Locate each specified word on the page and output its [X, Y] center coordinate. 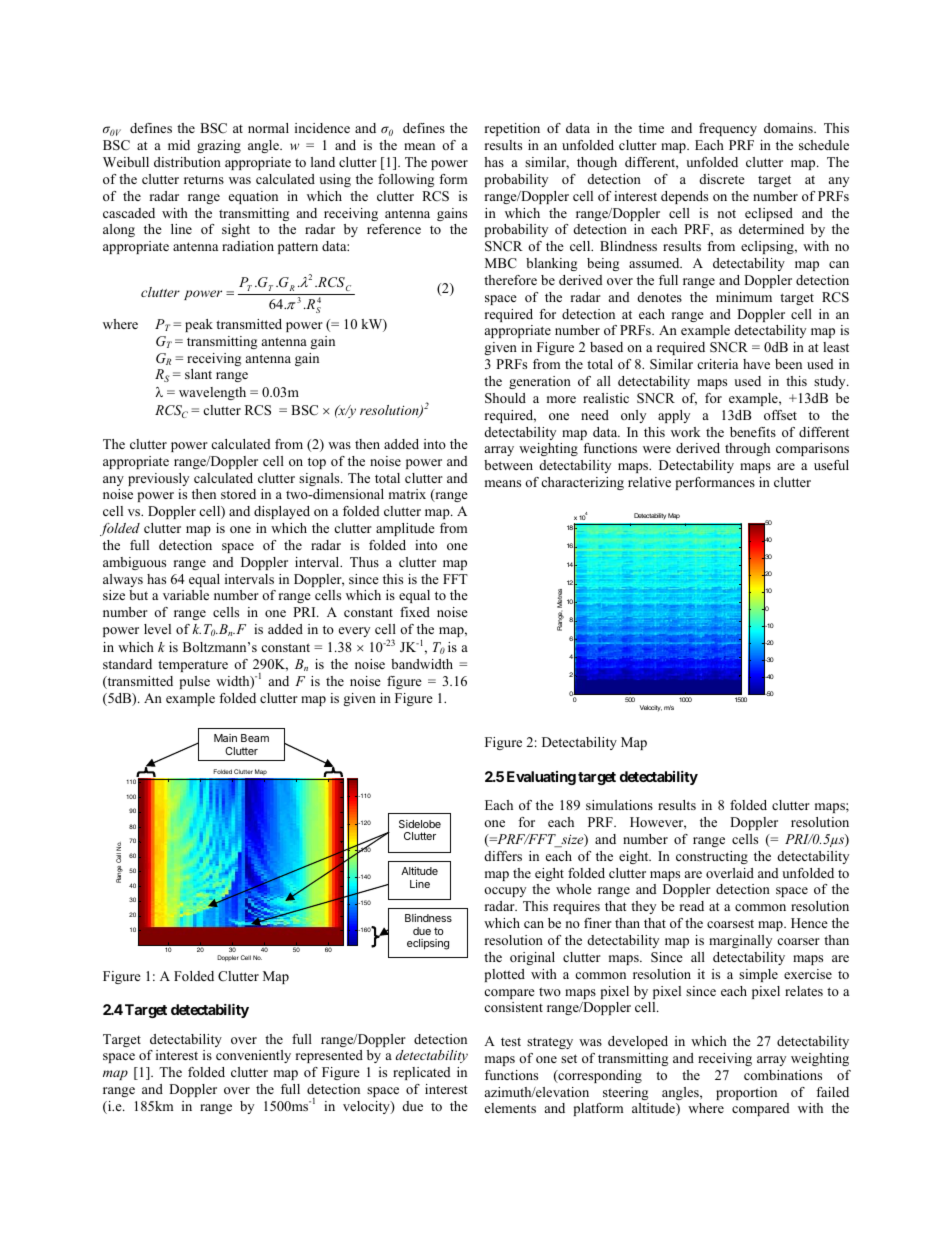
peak [199, 325]
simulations [619, 805]
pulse [195, 682]
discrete [722, 179]
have [756, 364]
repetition [512, 129]
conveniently [253, 1056]
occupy [505, 892]
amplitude [405, 529]
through [747, 449]
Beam [255, 738]
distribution [187, 162]
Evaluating [541, 778]
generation [540, 382]
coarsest [730, 923]
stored [238, 494]
